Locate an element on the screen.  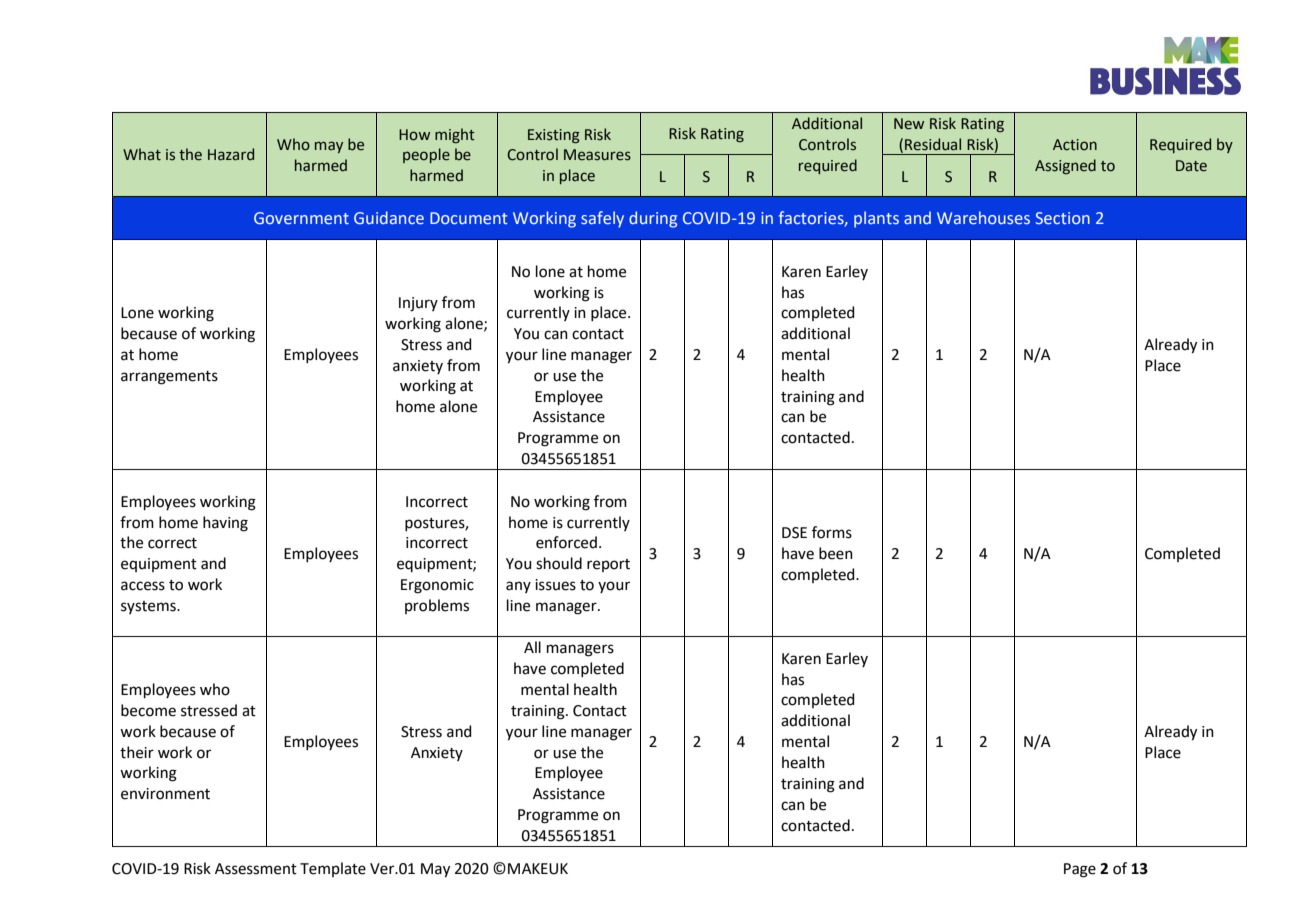
arrangements is located at coordinates (169, 378).
